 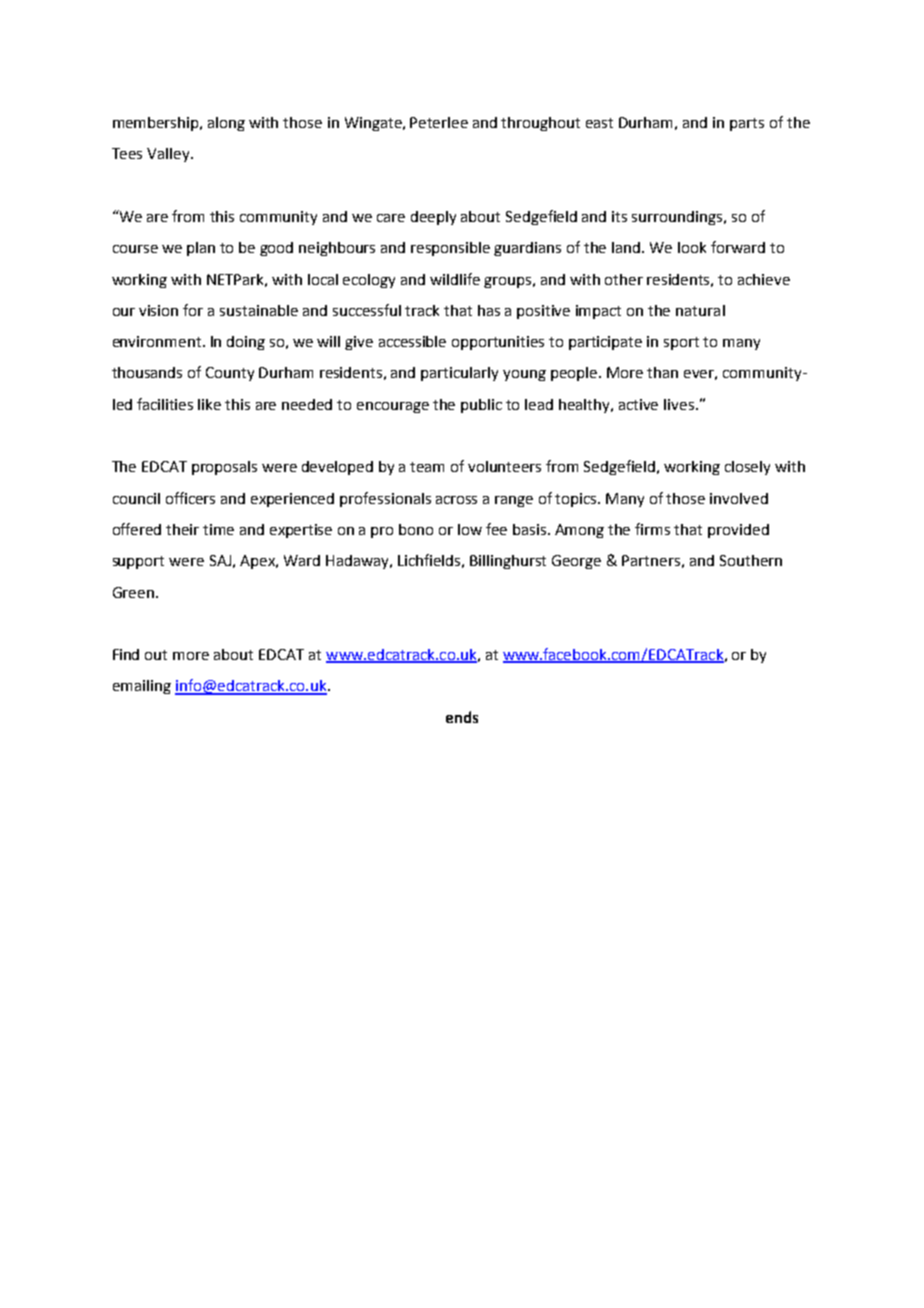 I want to click on environment, so click(x=158, y=341).
